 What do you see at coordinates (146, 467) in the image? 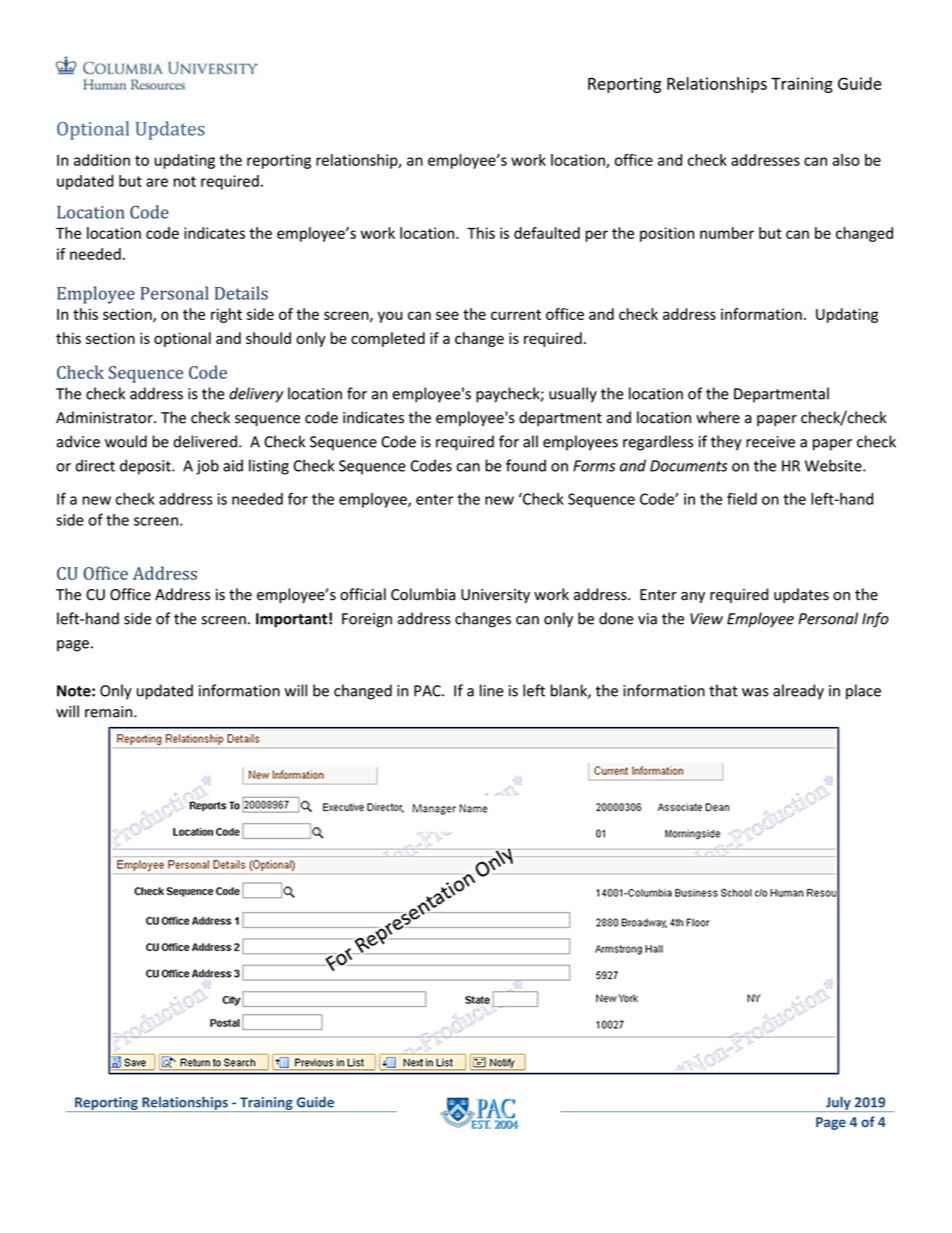
I see `deposit` at bounding box center [146, 467].
